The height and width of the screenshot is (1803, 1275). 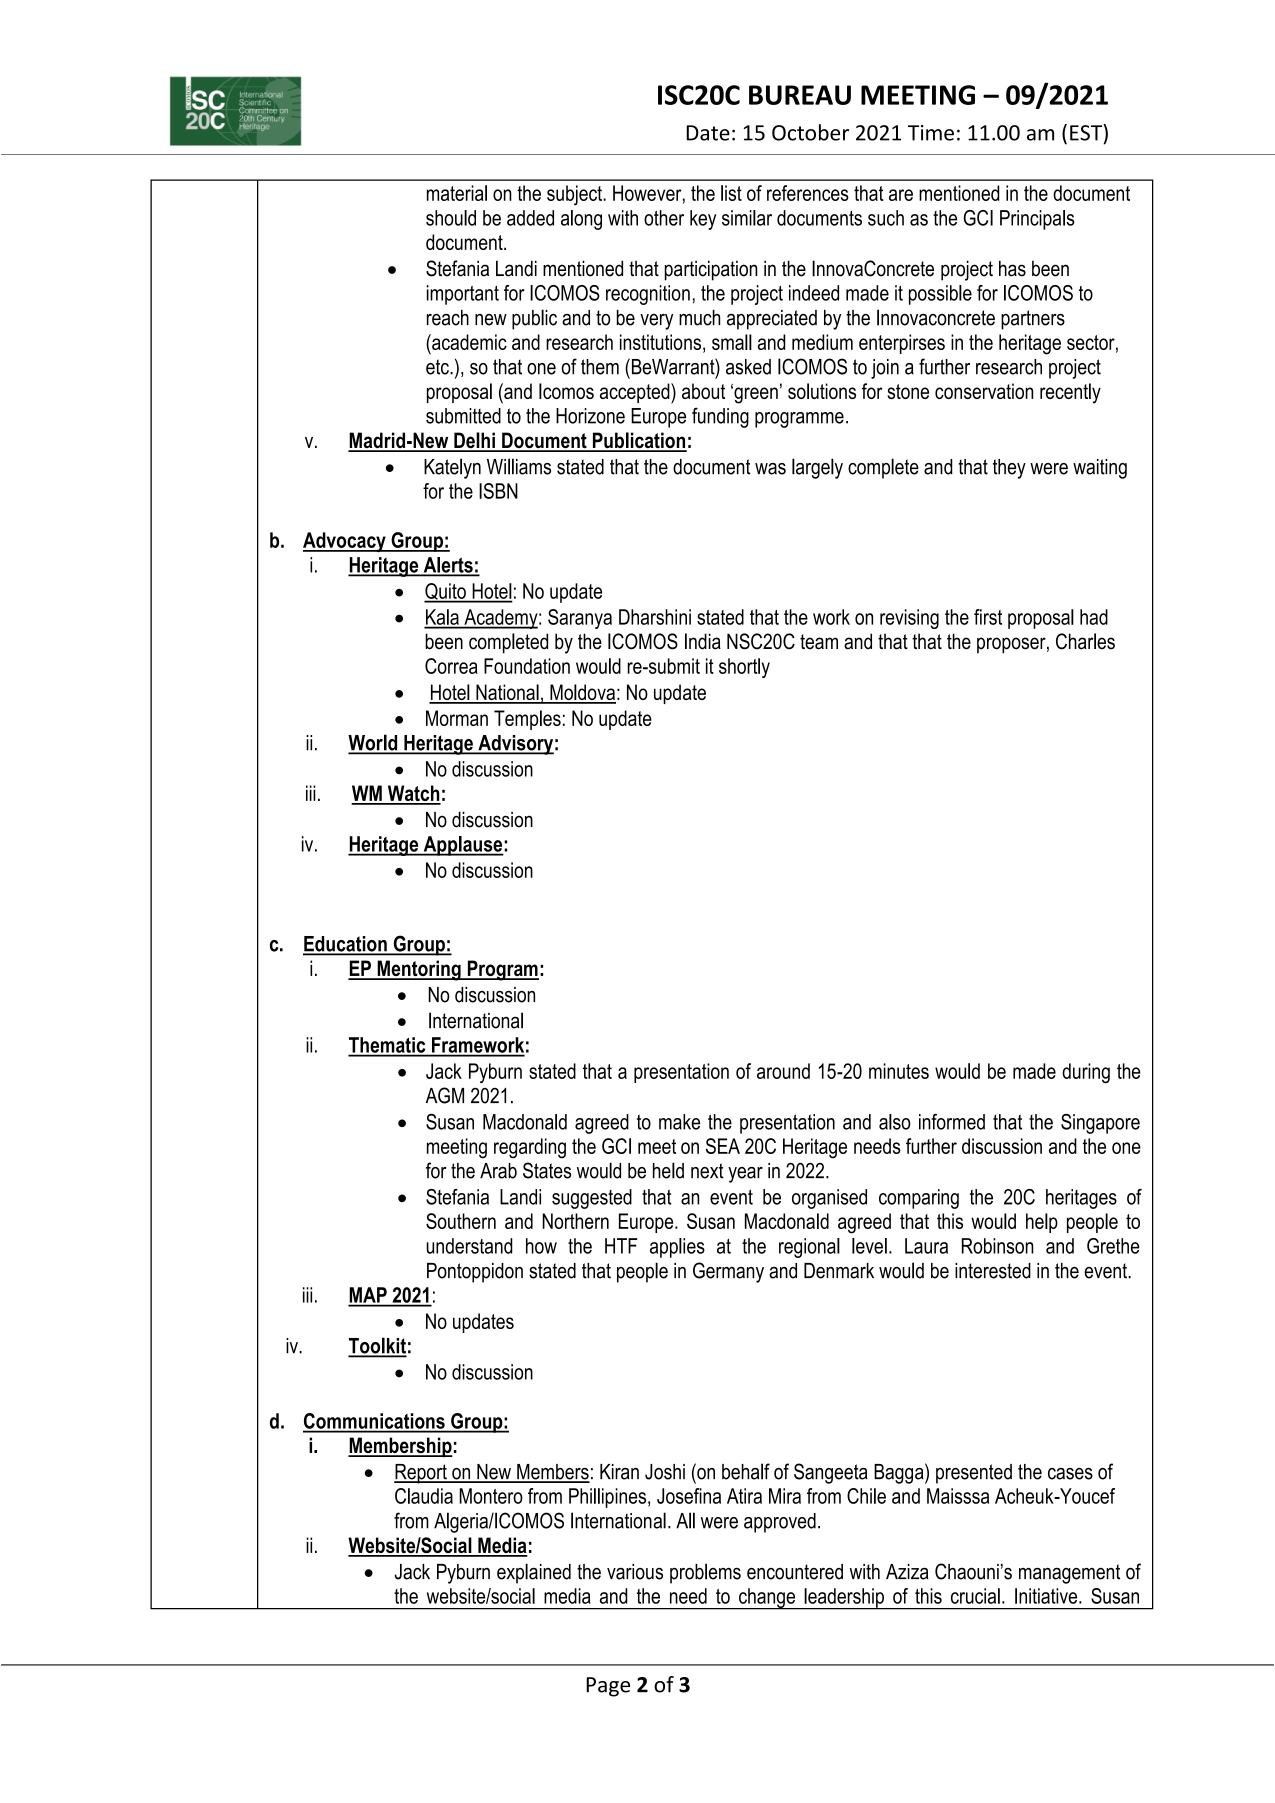 I want to click on understand, so click(x=469, y=1246).
